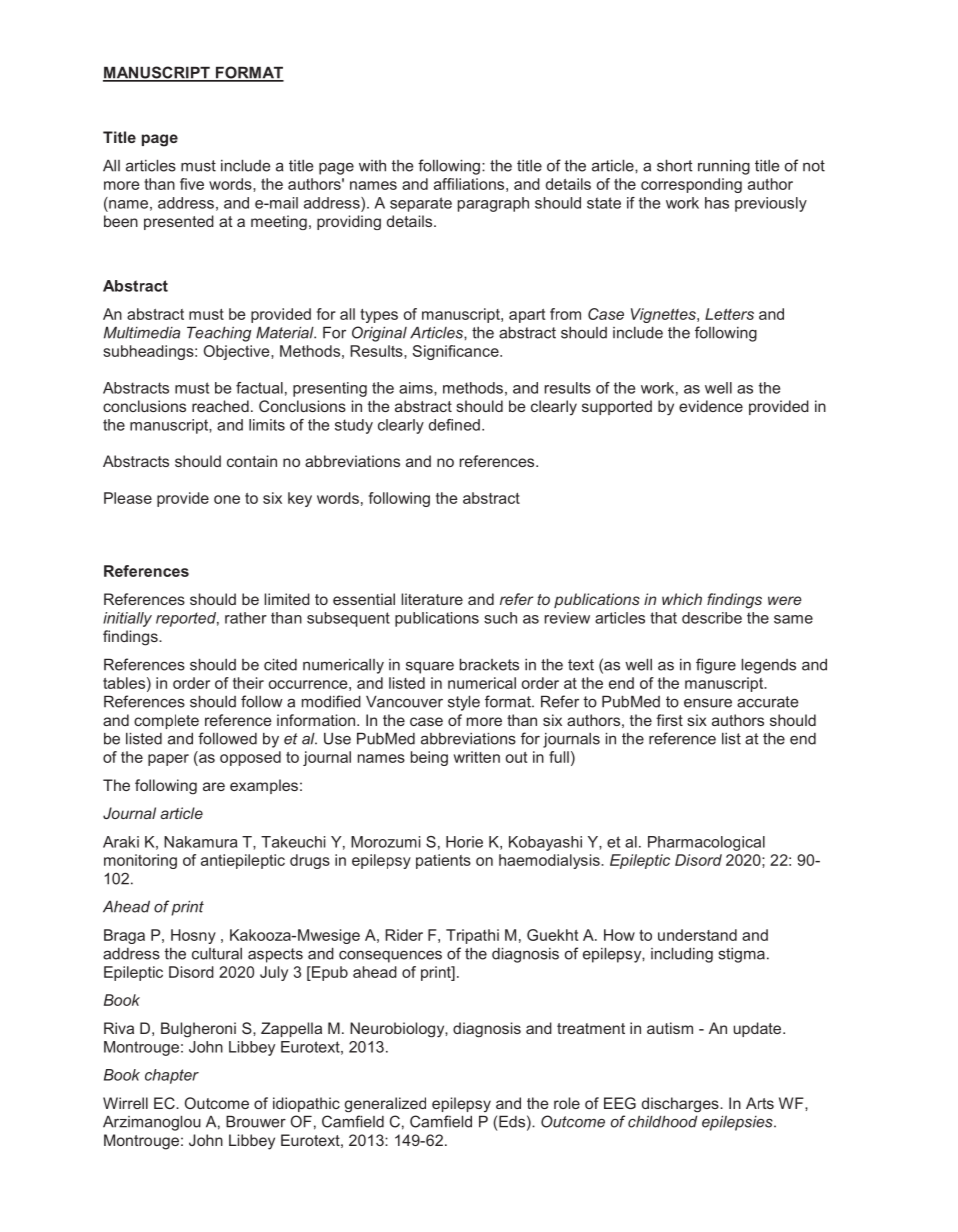 Image resolution: width=958 pixels, height=1232 pixels. Describe the element at coordinates (493, 204) in the screenshot. I see `paragraph` at that location.
